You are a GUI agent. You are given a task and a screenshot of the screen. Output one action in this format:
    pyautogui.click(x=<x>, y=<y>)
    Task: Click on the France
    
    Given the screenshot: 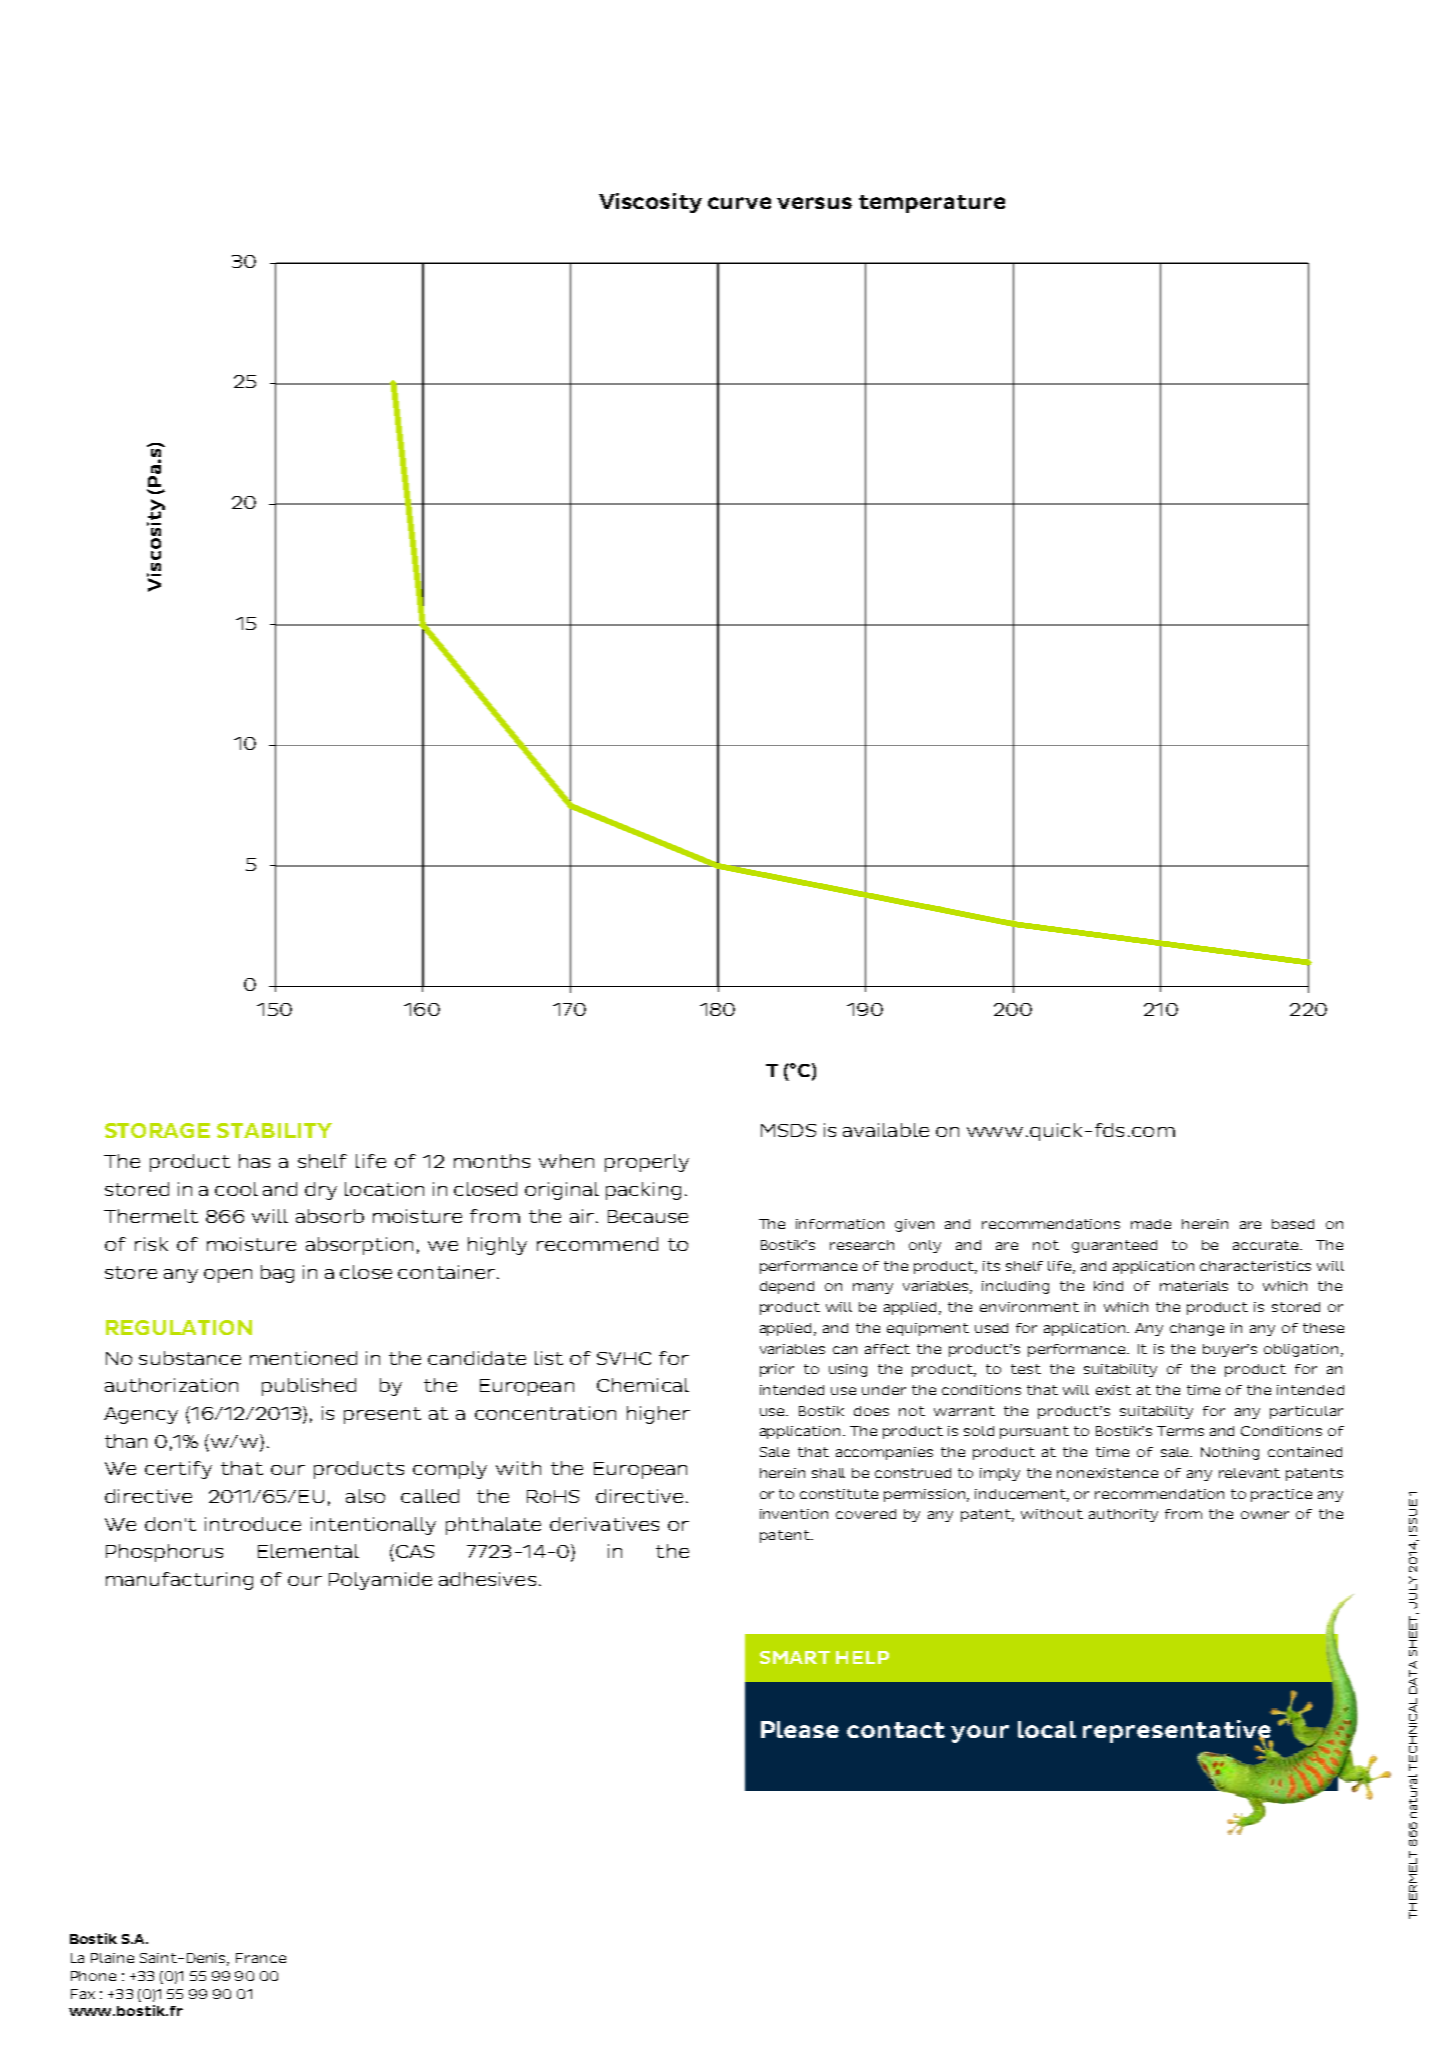 What is the action you would take?
    pyautogui.click(x=261, y=1958)
